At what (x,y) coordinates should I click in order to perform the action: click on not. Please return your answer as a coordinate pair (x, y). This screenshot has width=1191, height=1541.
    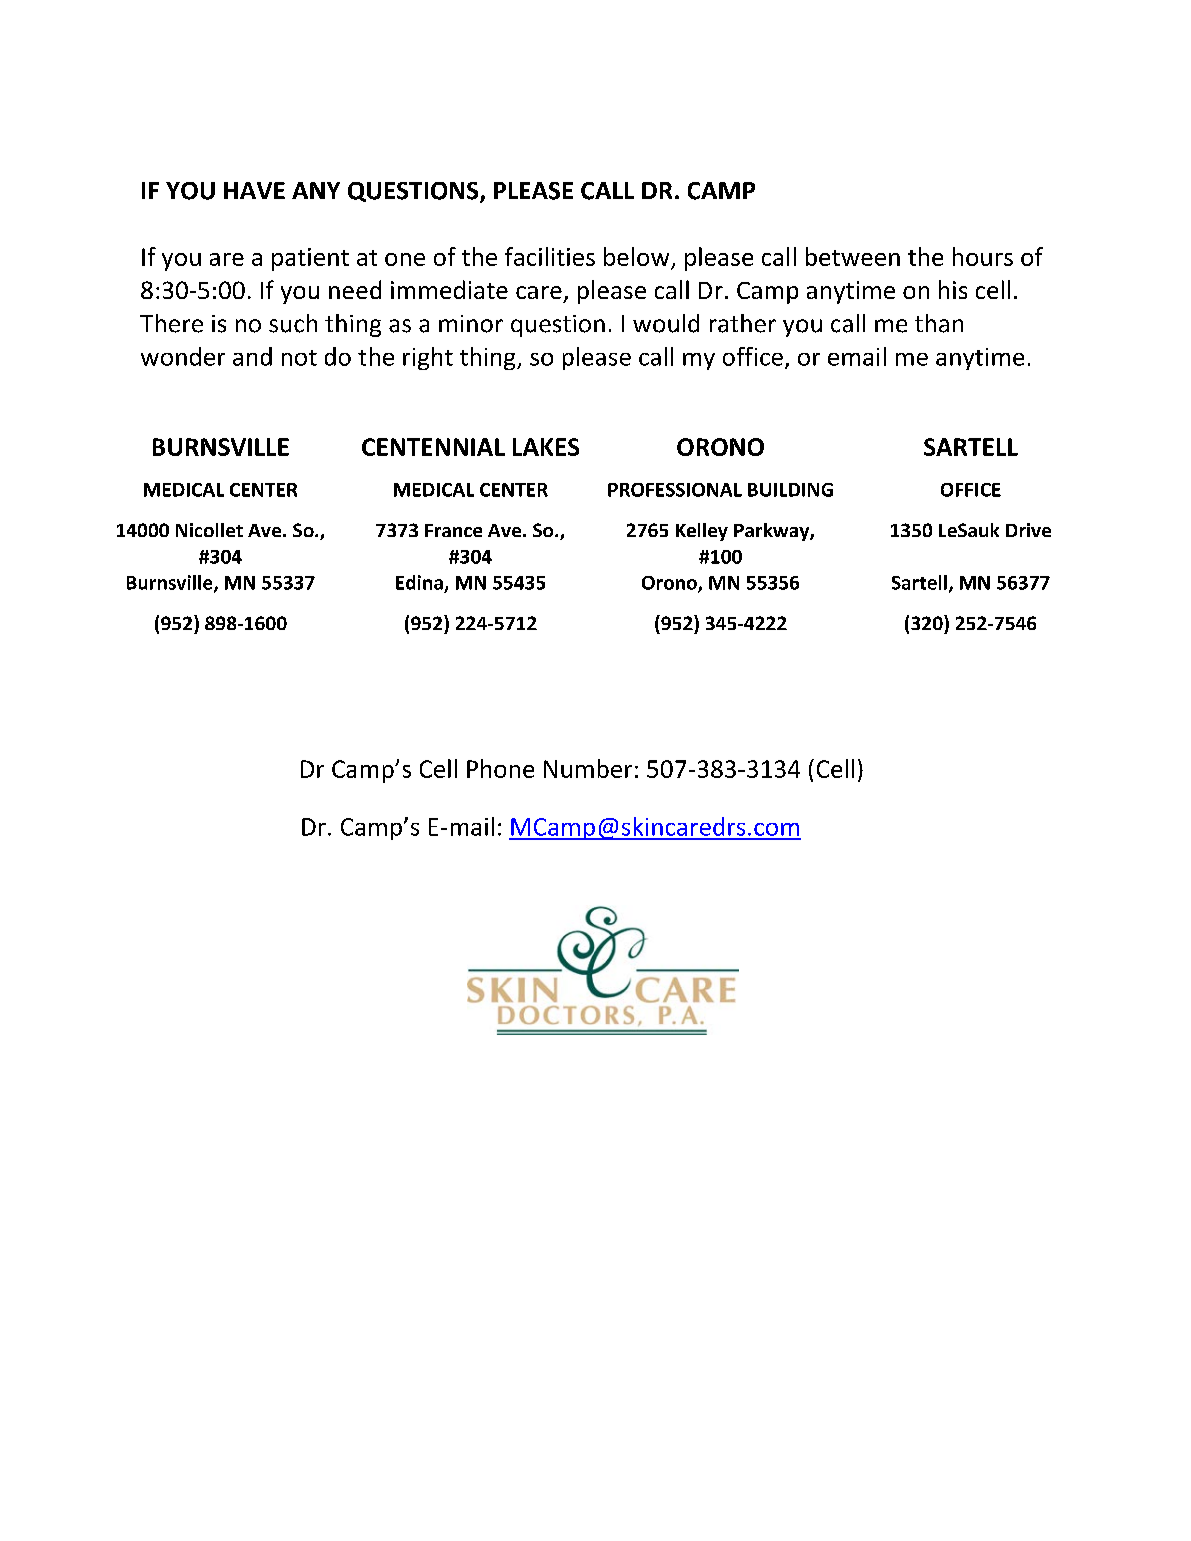
    Looking at the image, I should click on (299, 358).
